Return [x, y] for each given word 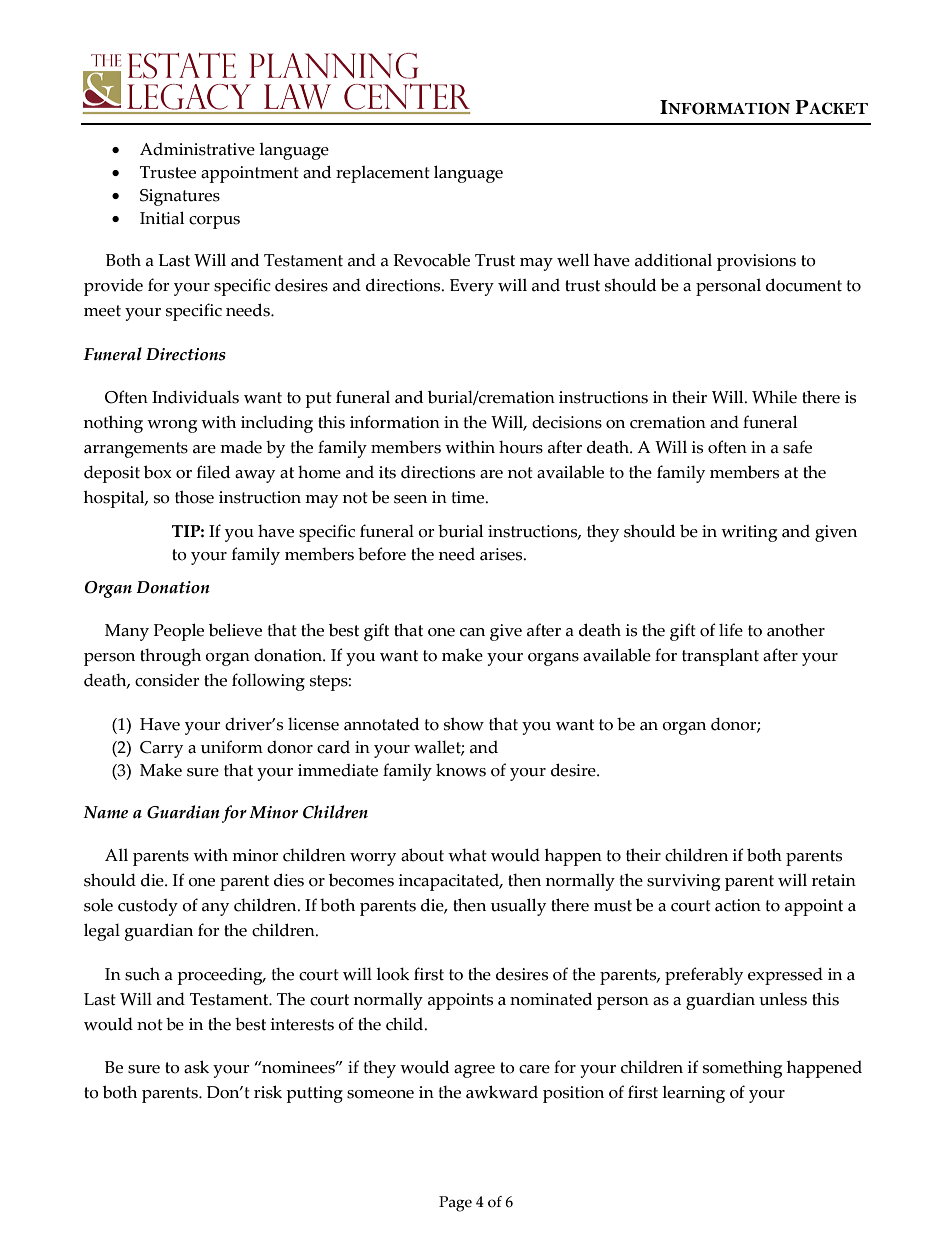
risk [268, 1092]
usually [518, 907]
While [774, 397]
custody [148, 907]
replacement [383, 174]
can [472, 632]
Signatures [180, 197]
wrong [172, 426]
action [738, 905]
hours [521, 447]
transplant [720, 657]
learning [693, 1094]
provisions [756, 262]
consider [167, 680]
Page [455, 1204]
